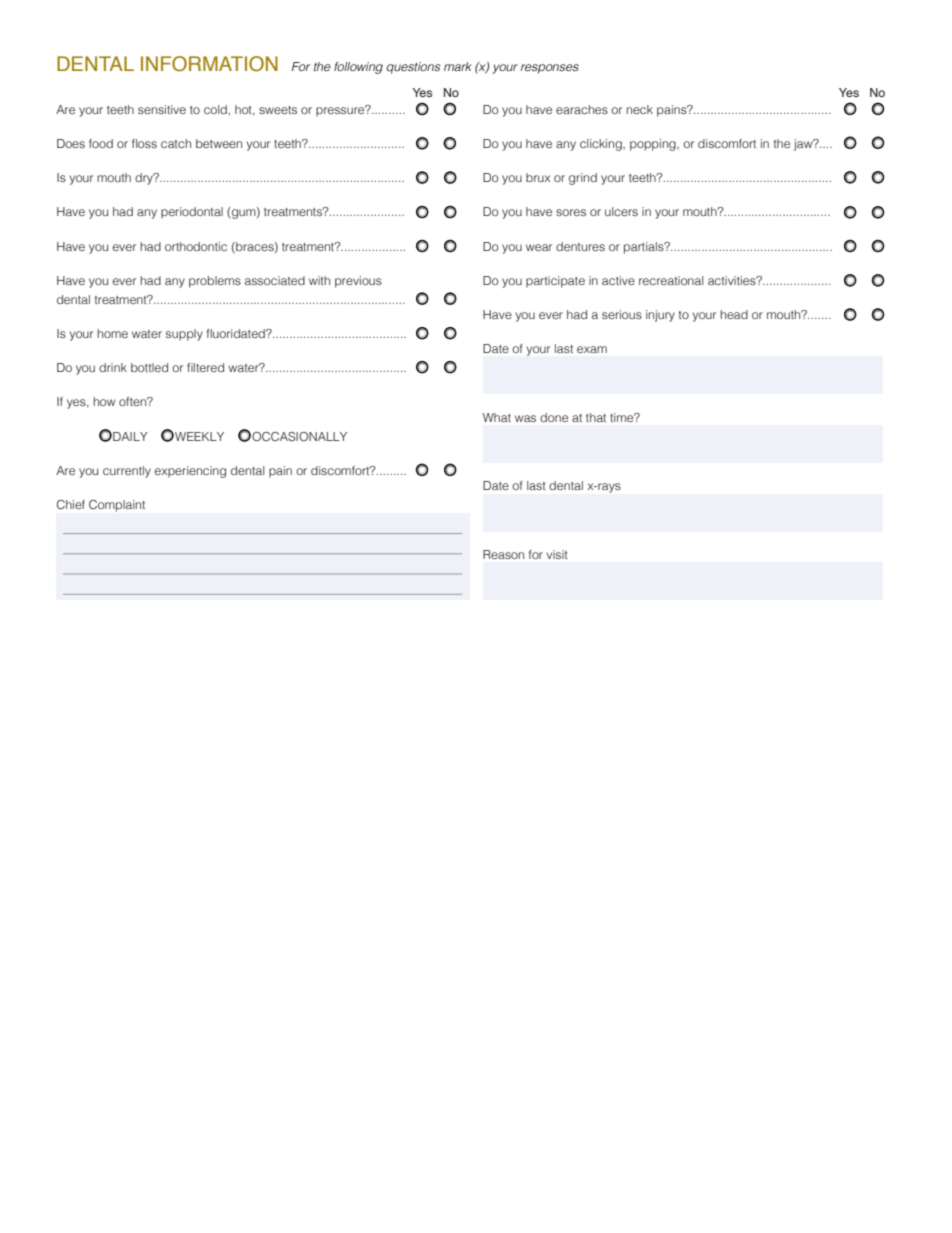  I want to click on supply, so click(184, 335).
